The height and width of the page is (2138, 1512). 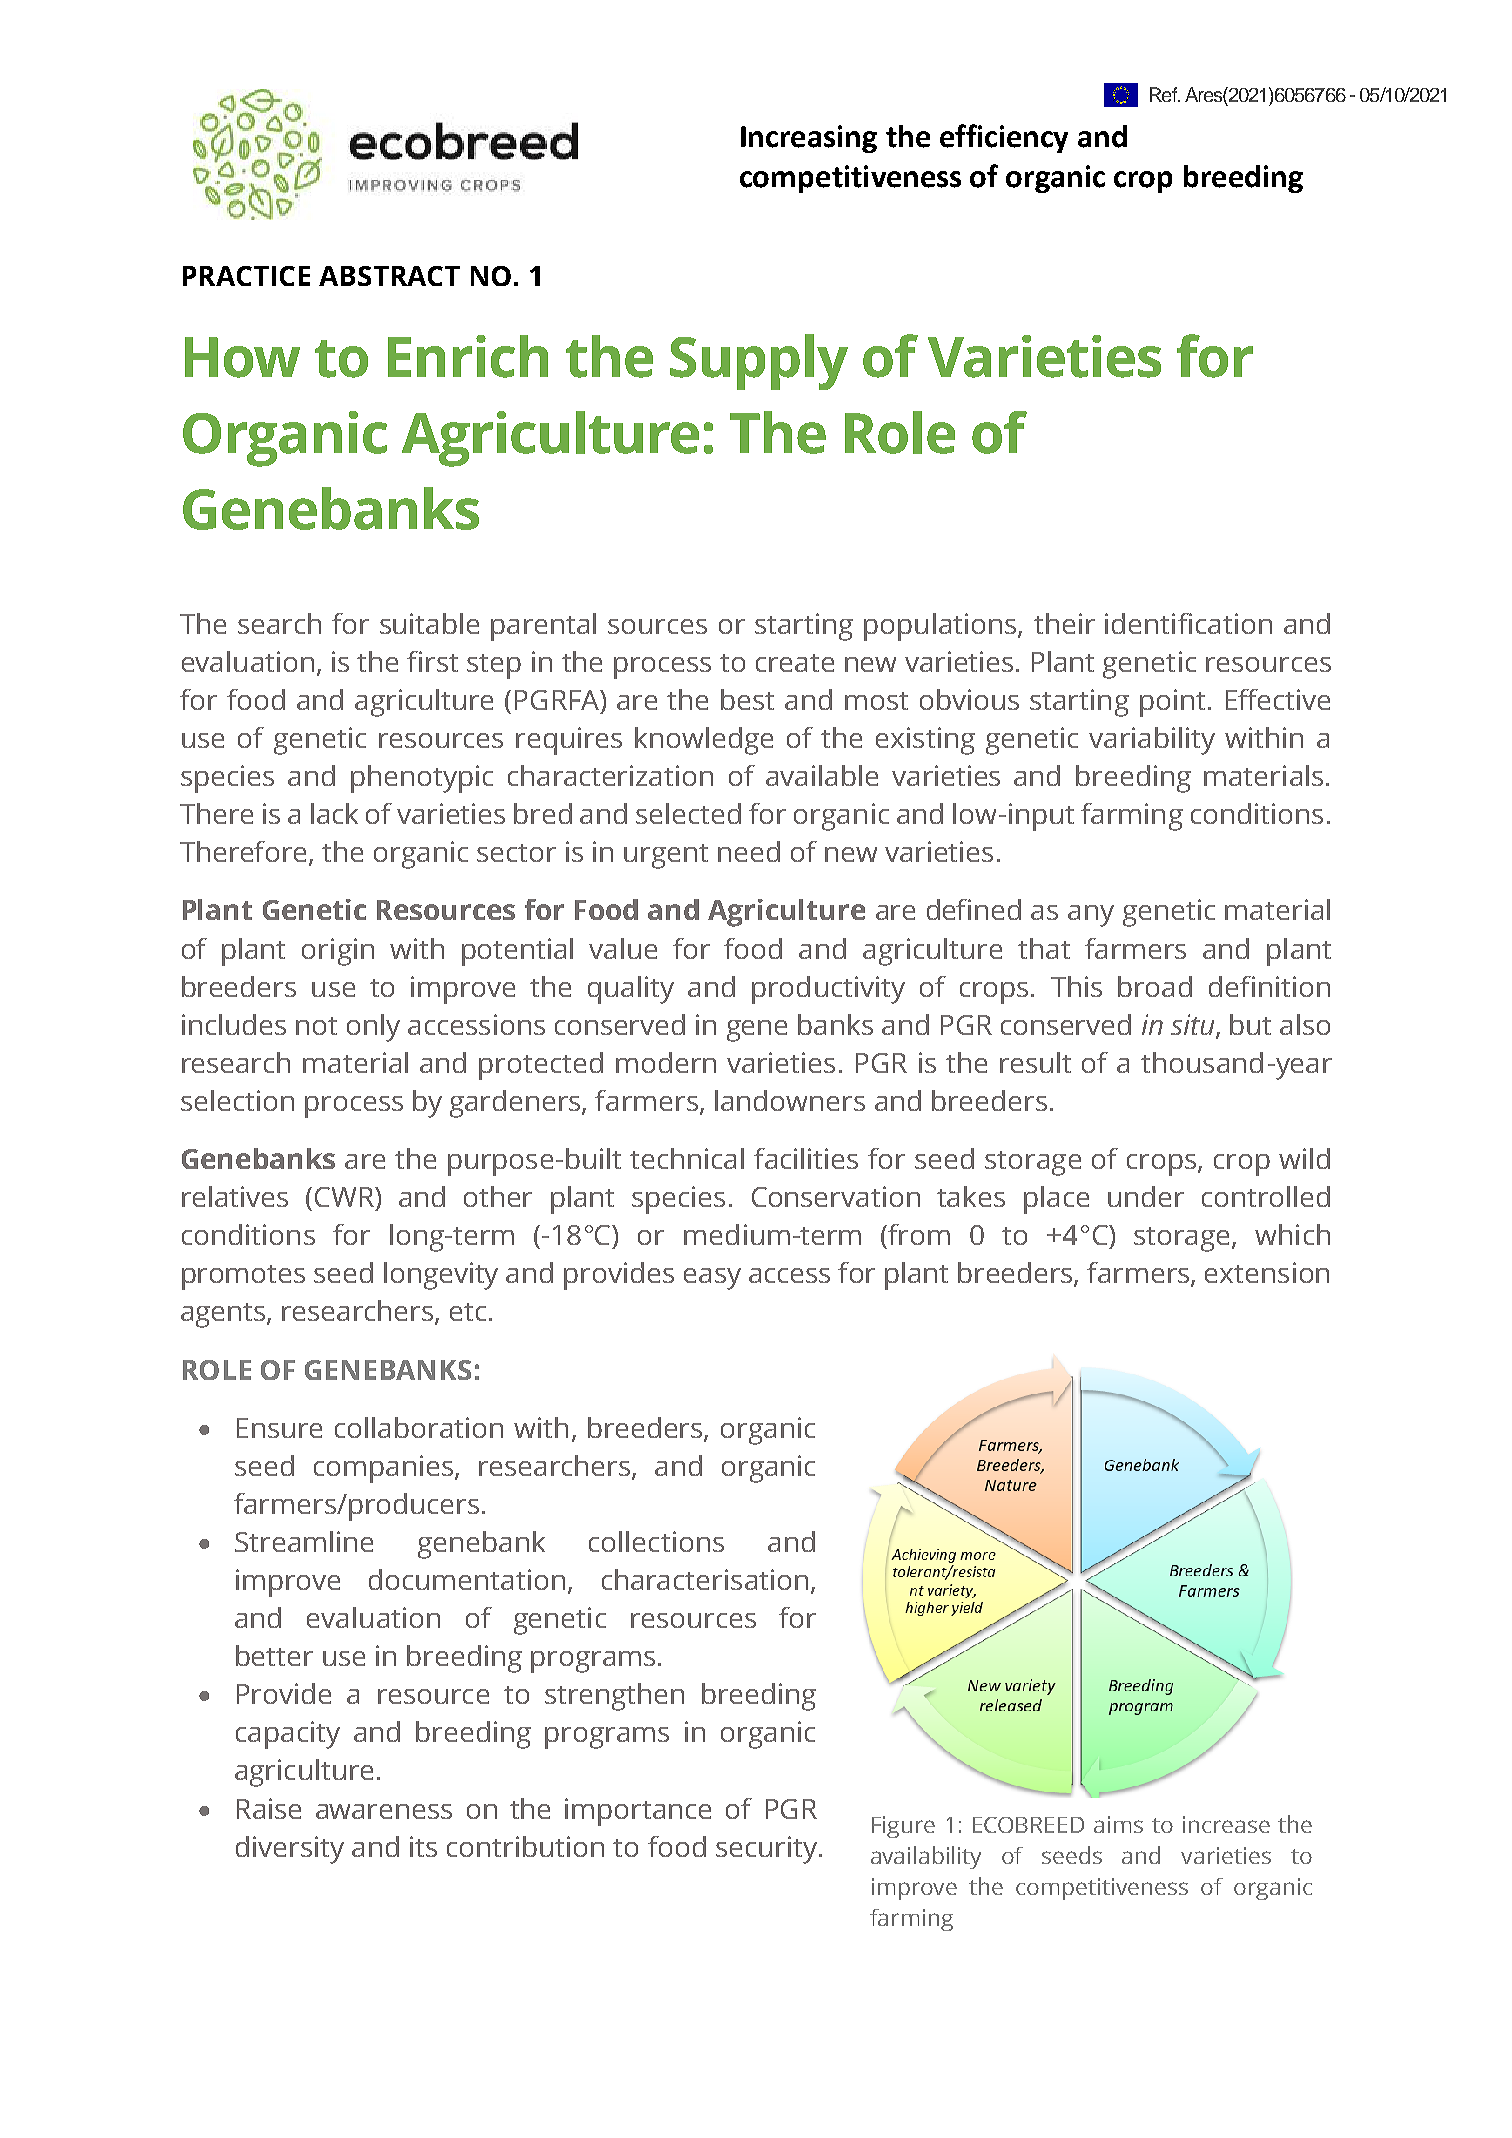 I want to click on Increasing, so click(x=809, y=139).
